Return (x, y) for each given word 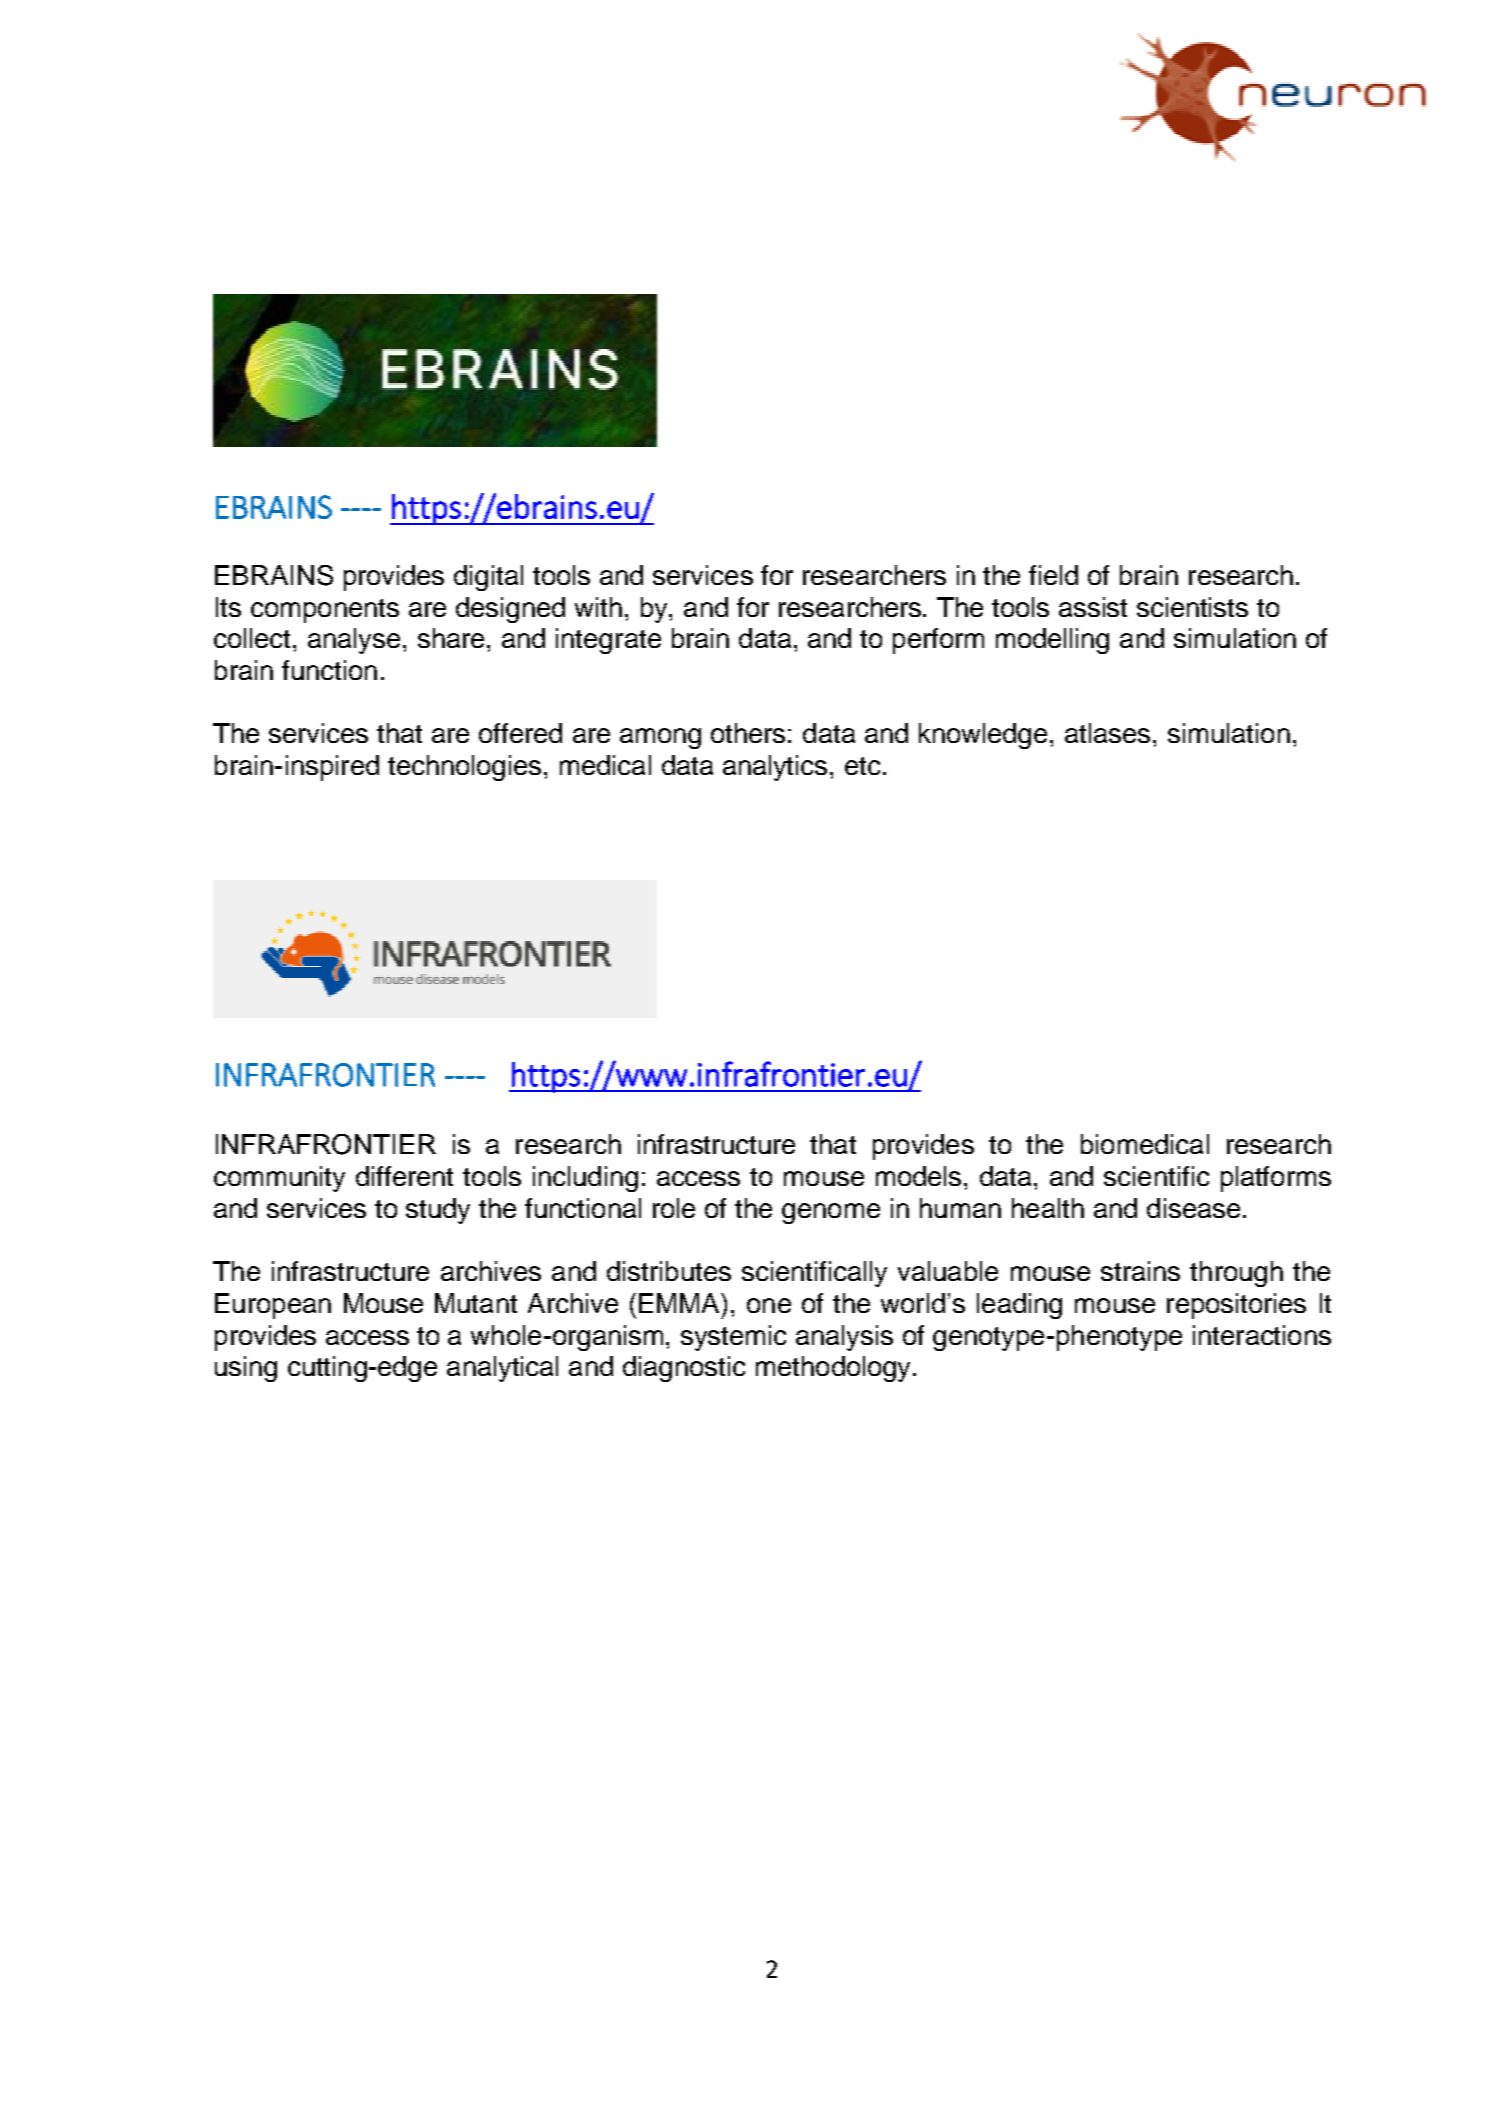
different (404, 1176)
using (246, 1369)
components (325, 611)
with (598, 607)
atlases (1107, 733)
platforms (1276, 1179)
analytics (775, 768)
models (918, 1176)
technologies (464, 768)
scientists (1192, 607)
